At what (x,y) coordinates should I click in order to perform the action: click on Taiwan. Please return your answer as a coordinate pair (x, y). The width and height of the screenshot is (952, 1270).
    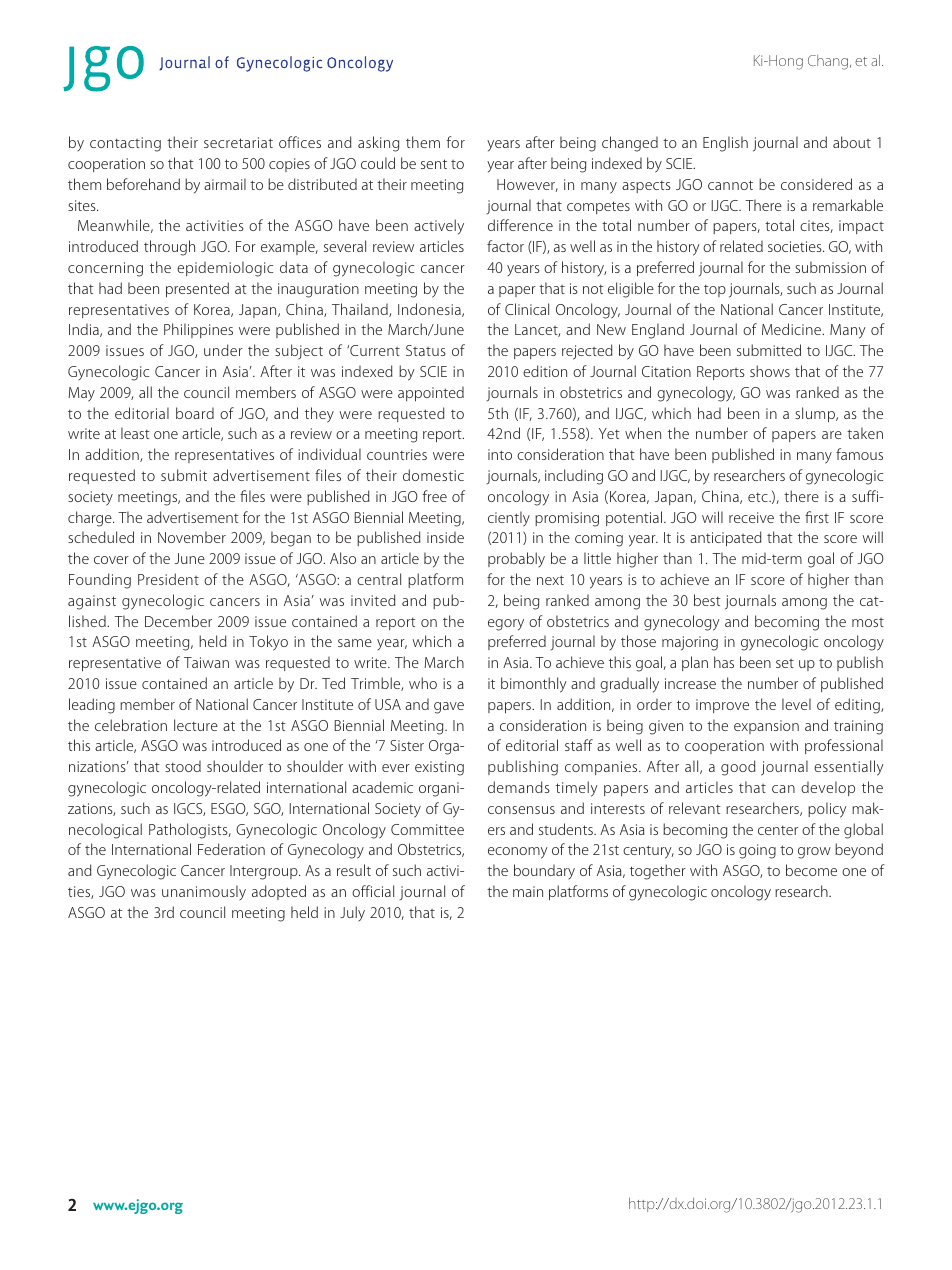
    Looking at the image, I should click on (206, 662).
